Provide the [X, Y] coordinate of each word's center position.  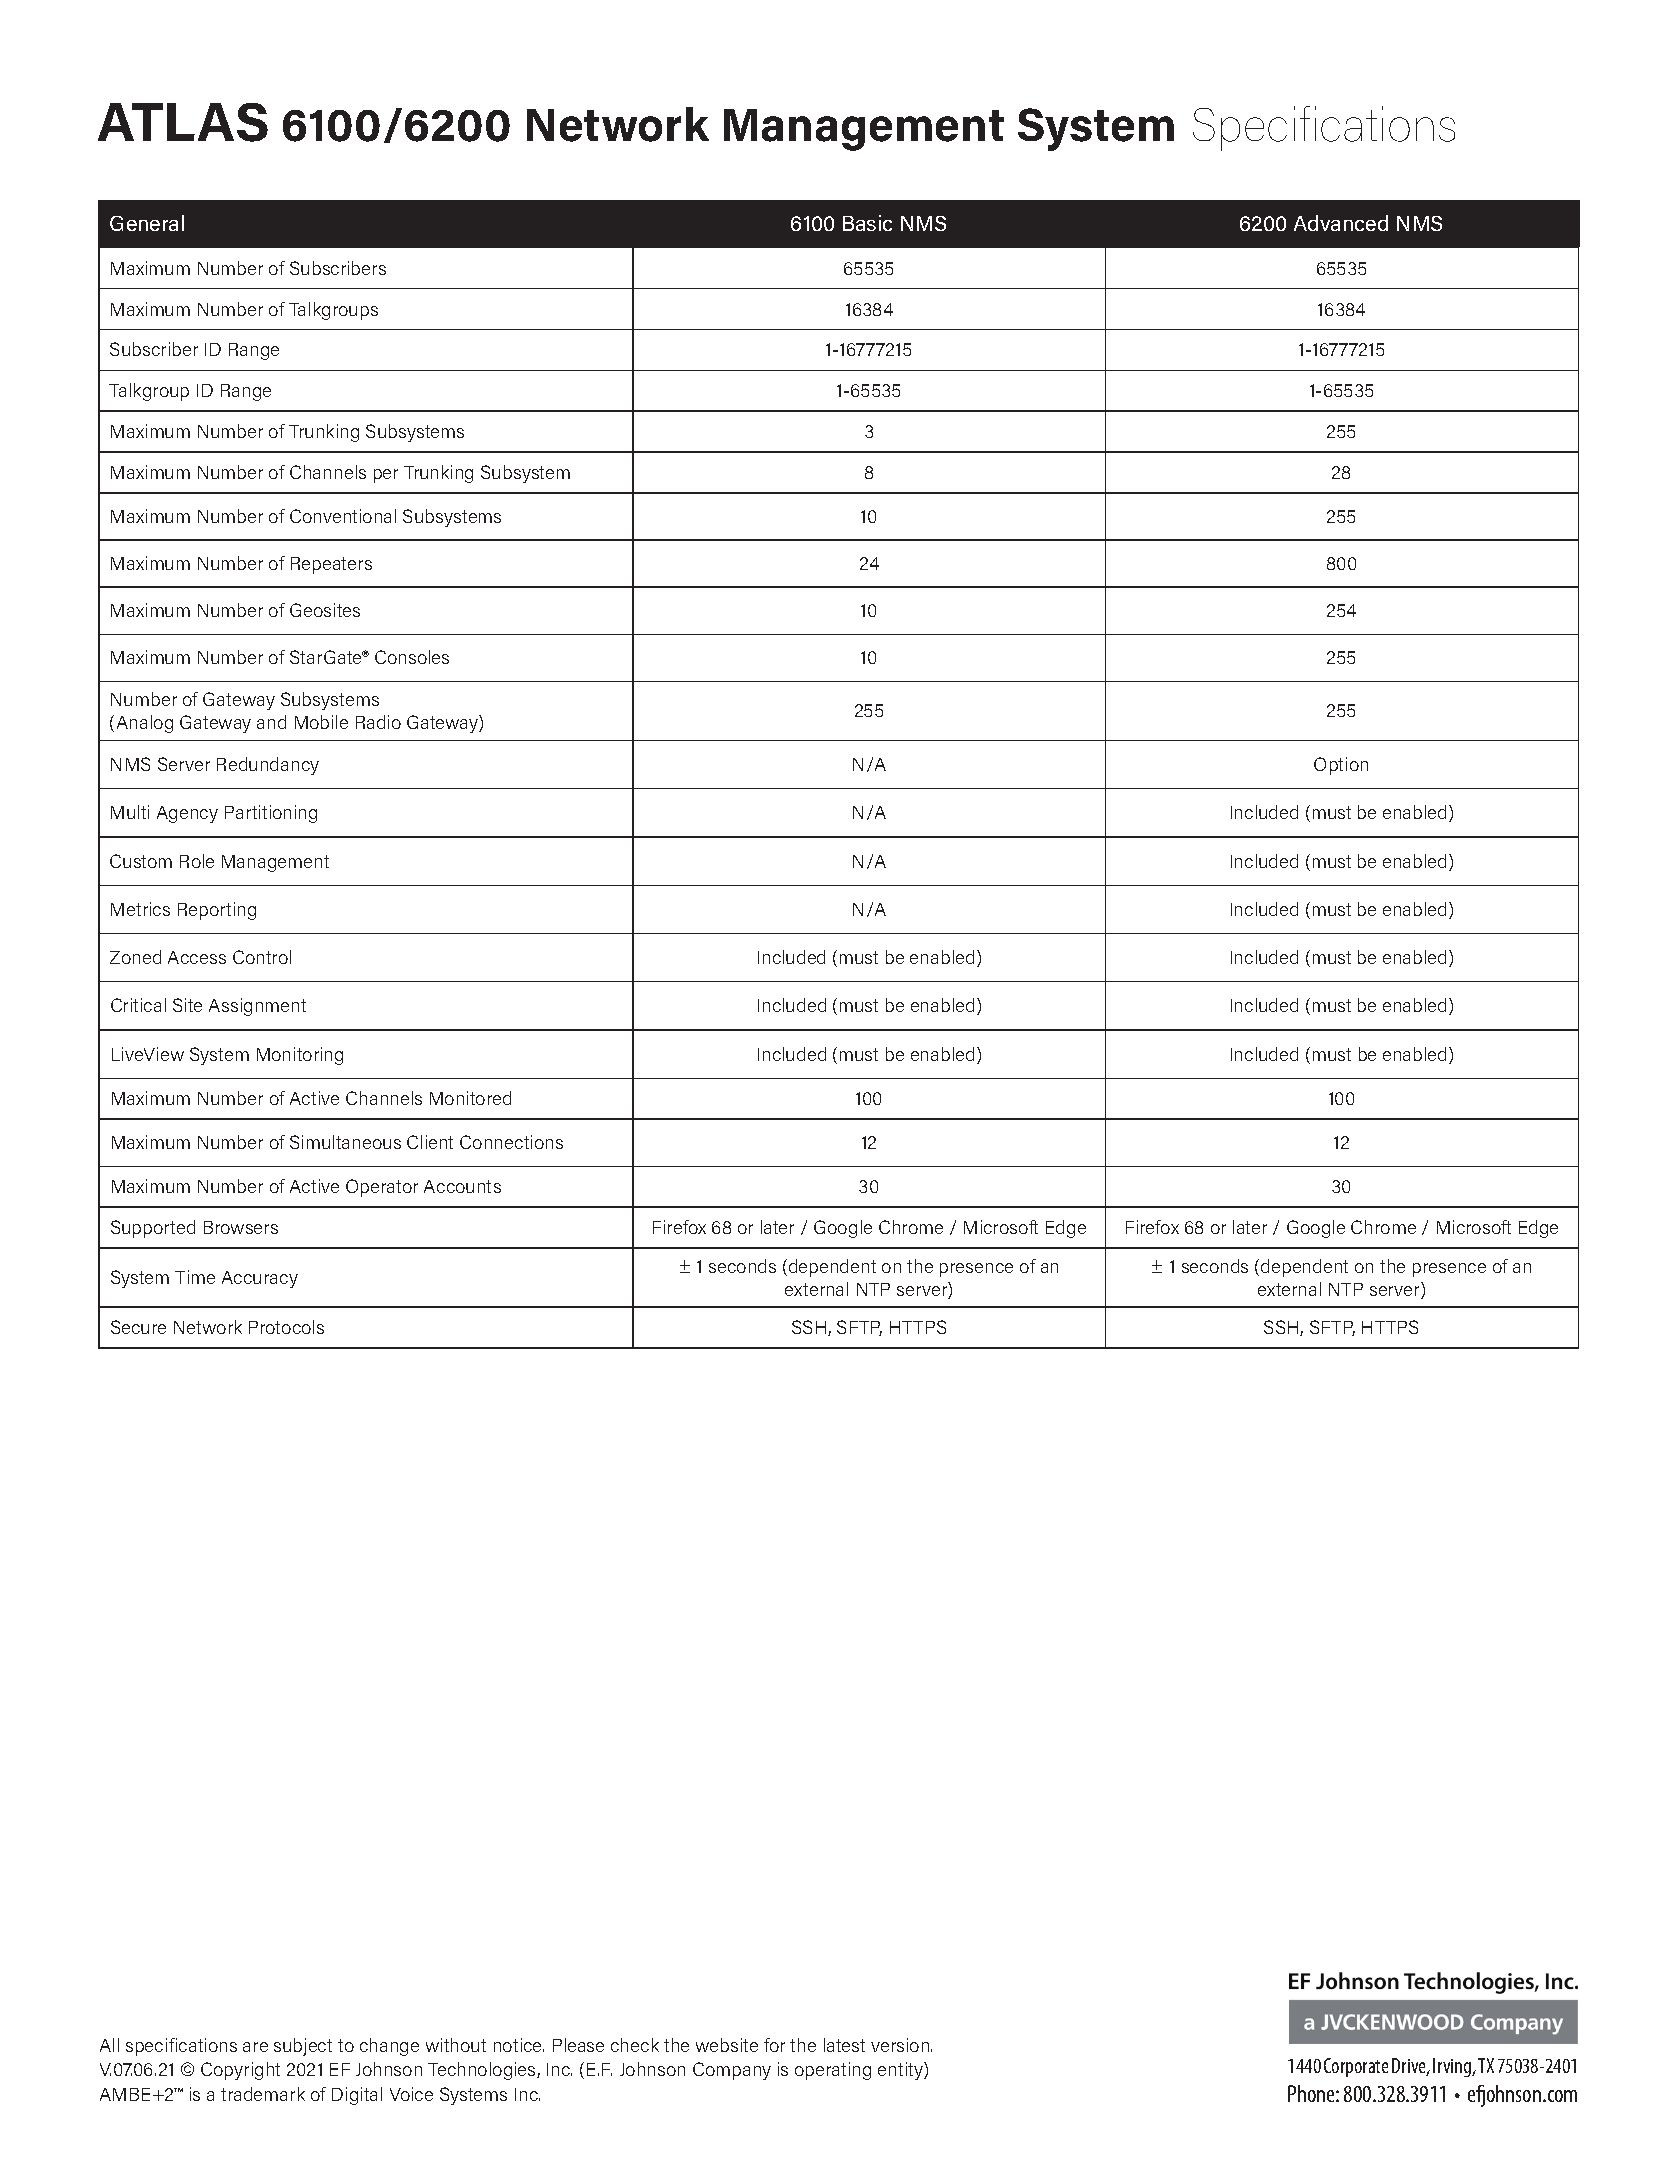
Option [1341, 766]
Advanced [1341, 223]
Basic [867, 223]
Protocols [286, 1327]
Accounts [462, 1186]
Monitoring [300, 1056]
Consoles [412, 657]
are [255, 2047]
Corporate [1356, 2067]
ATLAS [183, 122]
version [901, 2045]
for [774, 2045]
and [271, 722]
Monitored [470, 1098]
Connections [511, 1142]
